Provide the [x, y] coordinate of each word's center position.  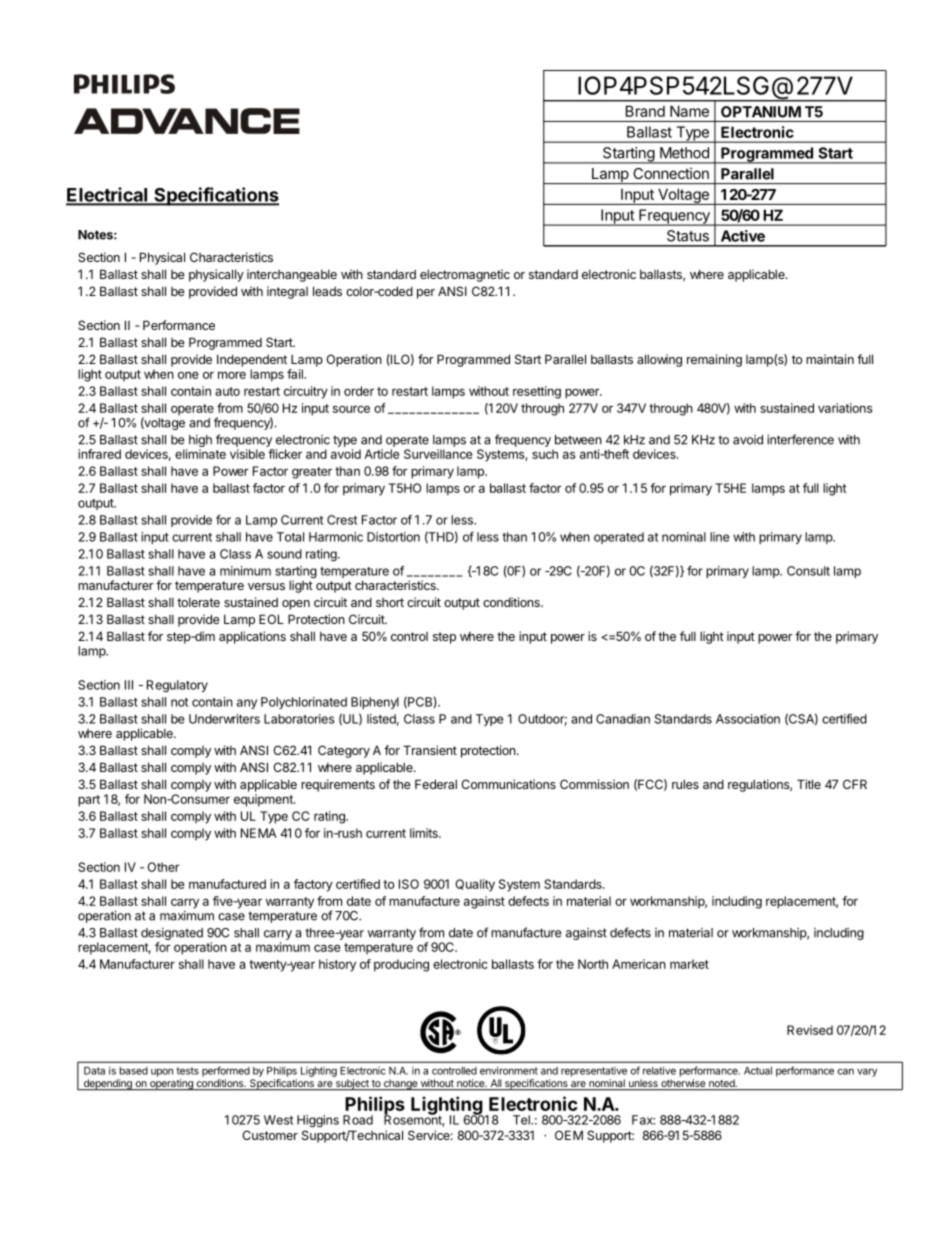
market [689, 964]
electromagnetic [465, 275]
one [188, 375]
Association [748, 719]
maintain [830, 359]
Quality [475, 885]
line [719, 537]
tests [187, 1071]
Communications [508, 784]
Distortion [393, 537]
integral [287, 292]
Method [684, 153]
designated [172, 935]
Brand [645, 111]
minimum [245, 571]
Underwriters [224, 719]
